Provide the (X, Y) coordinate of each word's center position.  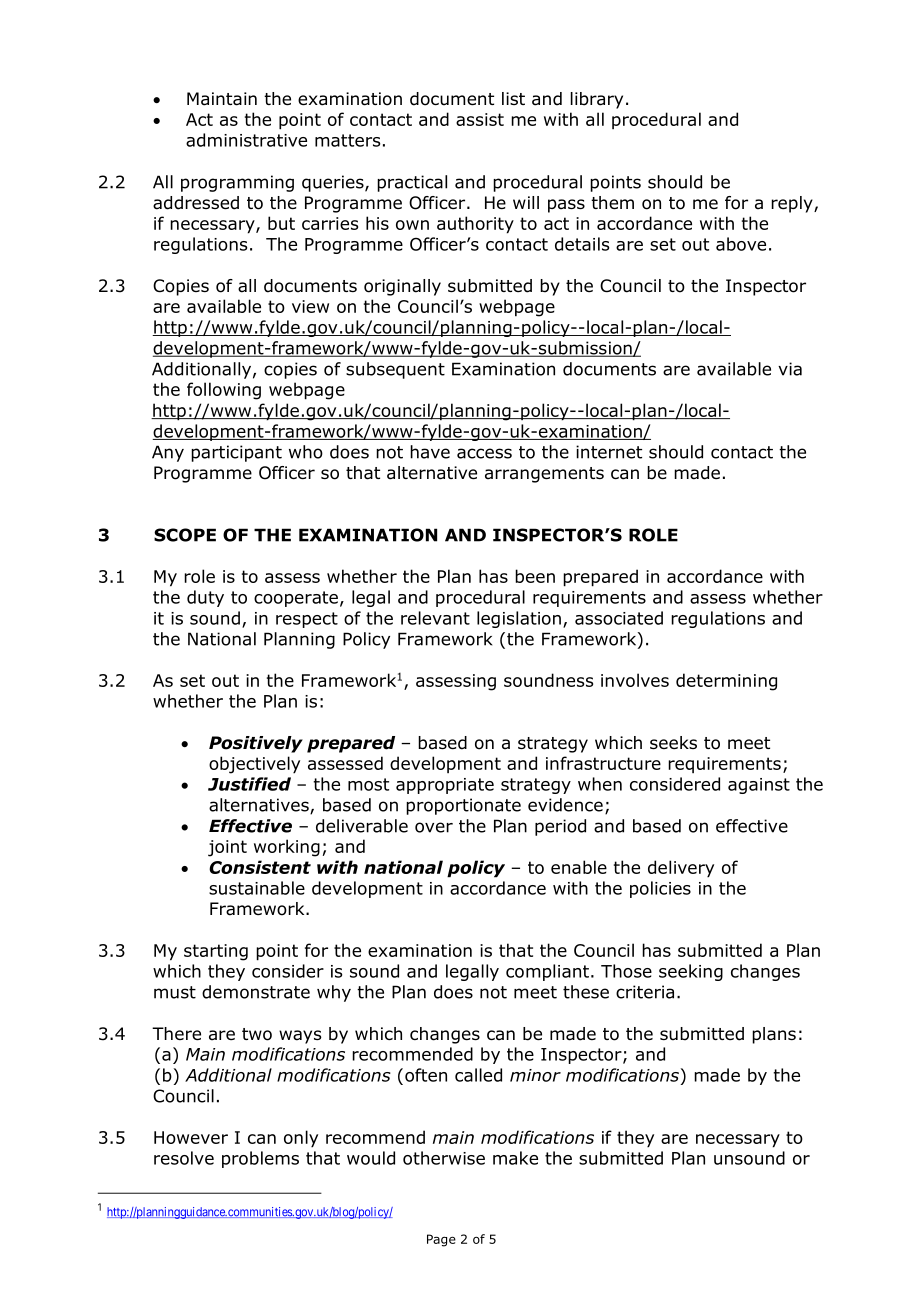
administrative (246, 140)
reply (793, 204)
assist (480, 119)
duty (205, 598)
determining (726, 682)
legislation (519, 619)
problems (260, 1159)
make (515, 1158)
